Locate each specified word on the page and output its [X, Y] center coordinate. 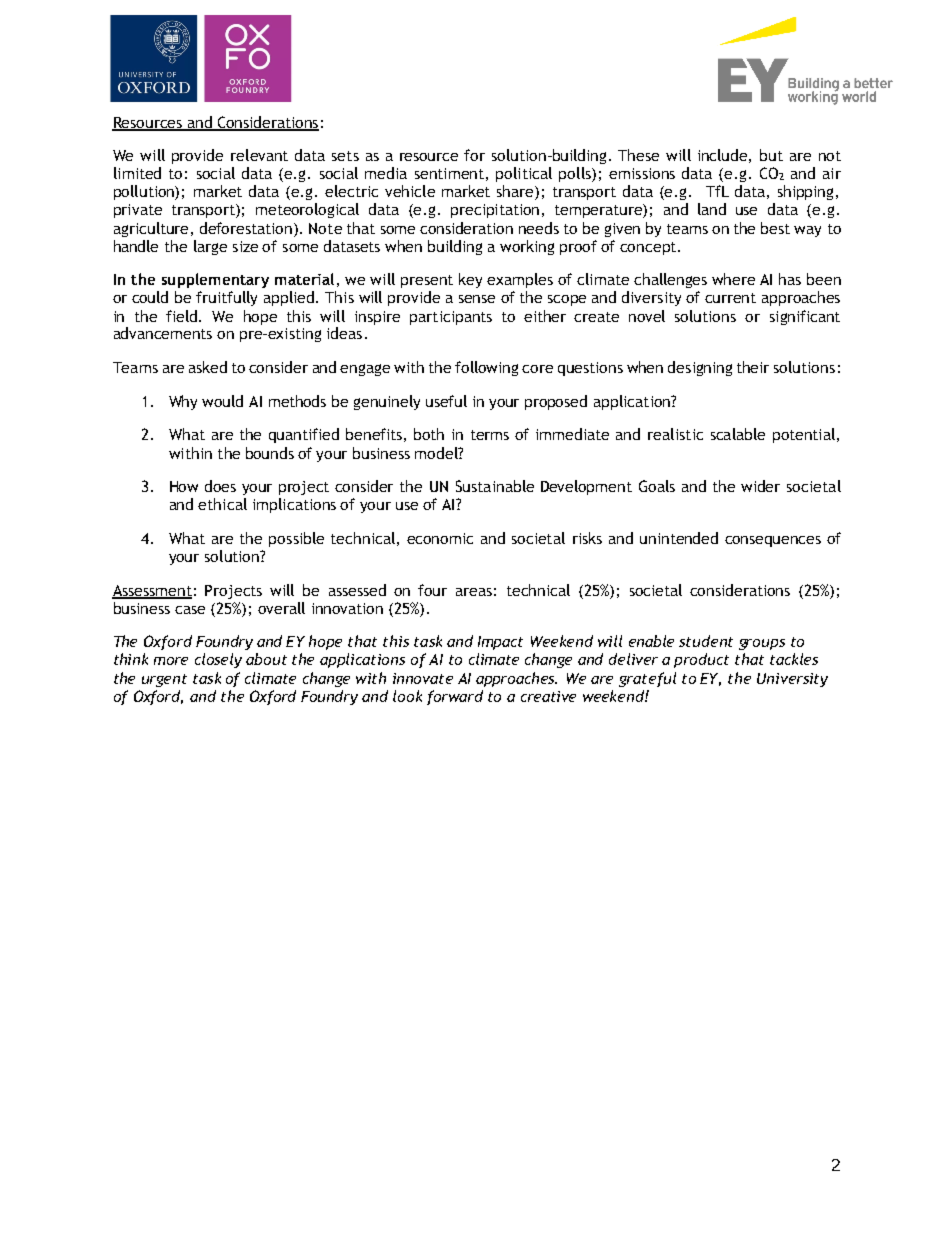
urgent [164, 680]
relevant [259, 155]
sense [477, 299]
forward [455, 697]
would [222, 401]
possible [296, 539]
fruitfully [226, 298]
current [730, 298]
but [771, 155]
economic [440, 538]
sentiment [449, 173]
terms [490, 435]
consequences [773, 541]
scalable [738, 434]
